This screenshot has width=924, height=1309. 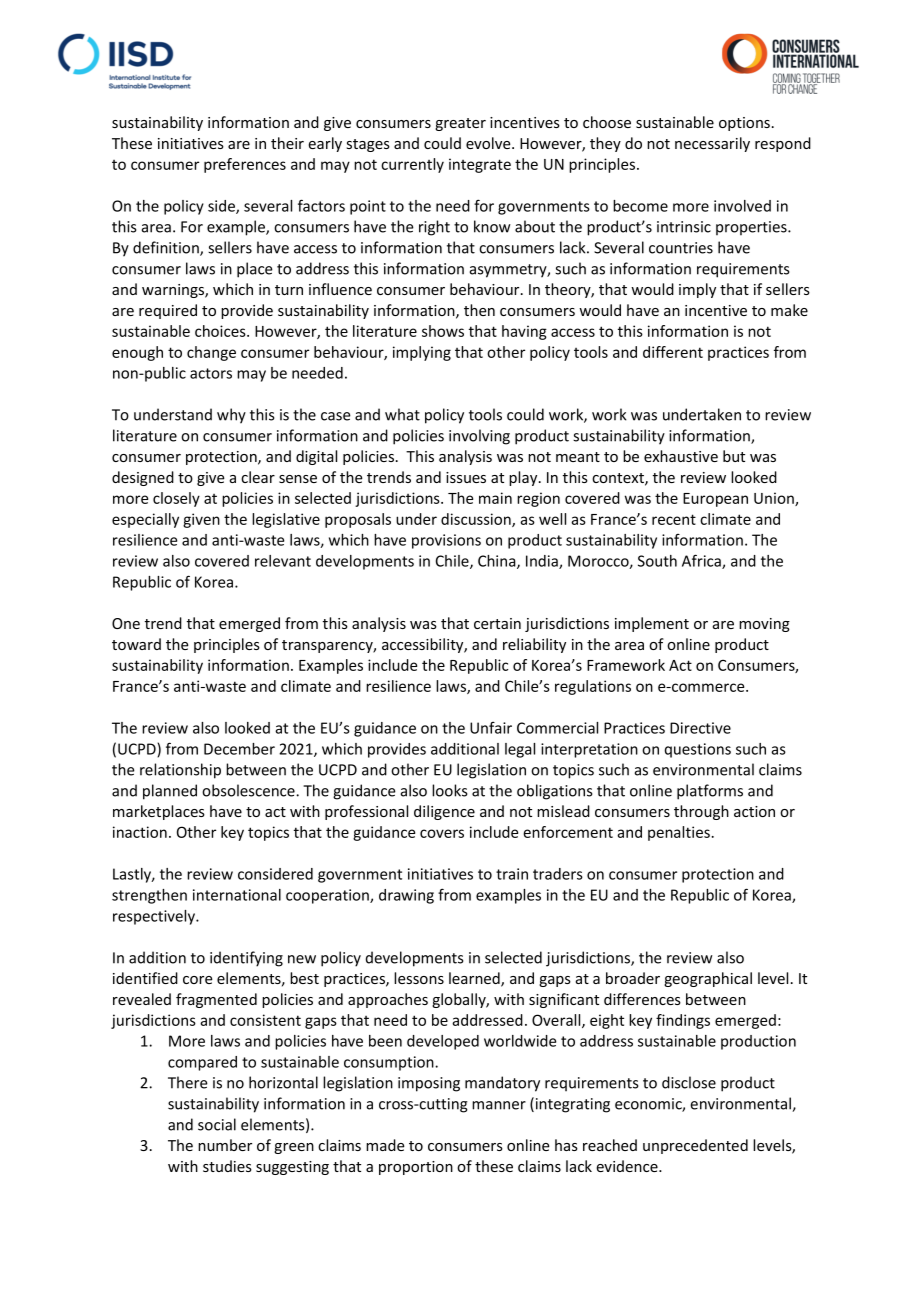 What do you see at coordinates (679, 833) in the screenshot?
I see `penalties` at bounding box center [679, 833].
